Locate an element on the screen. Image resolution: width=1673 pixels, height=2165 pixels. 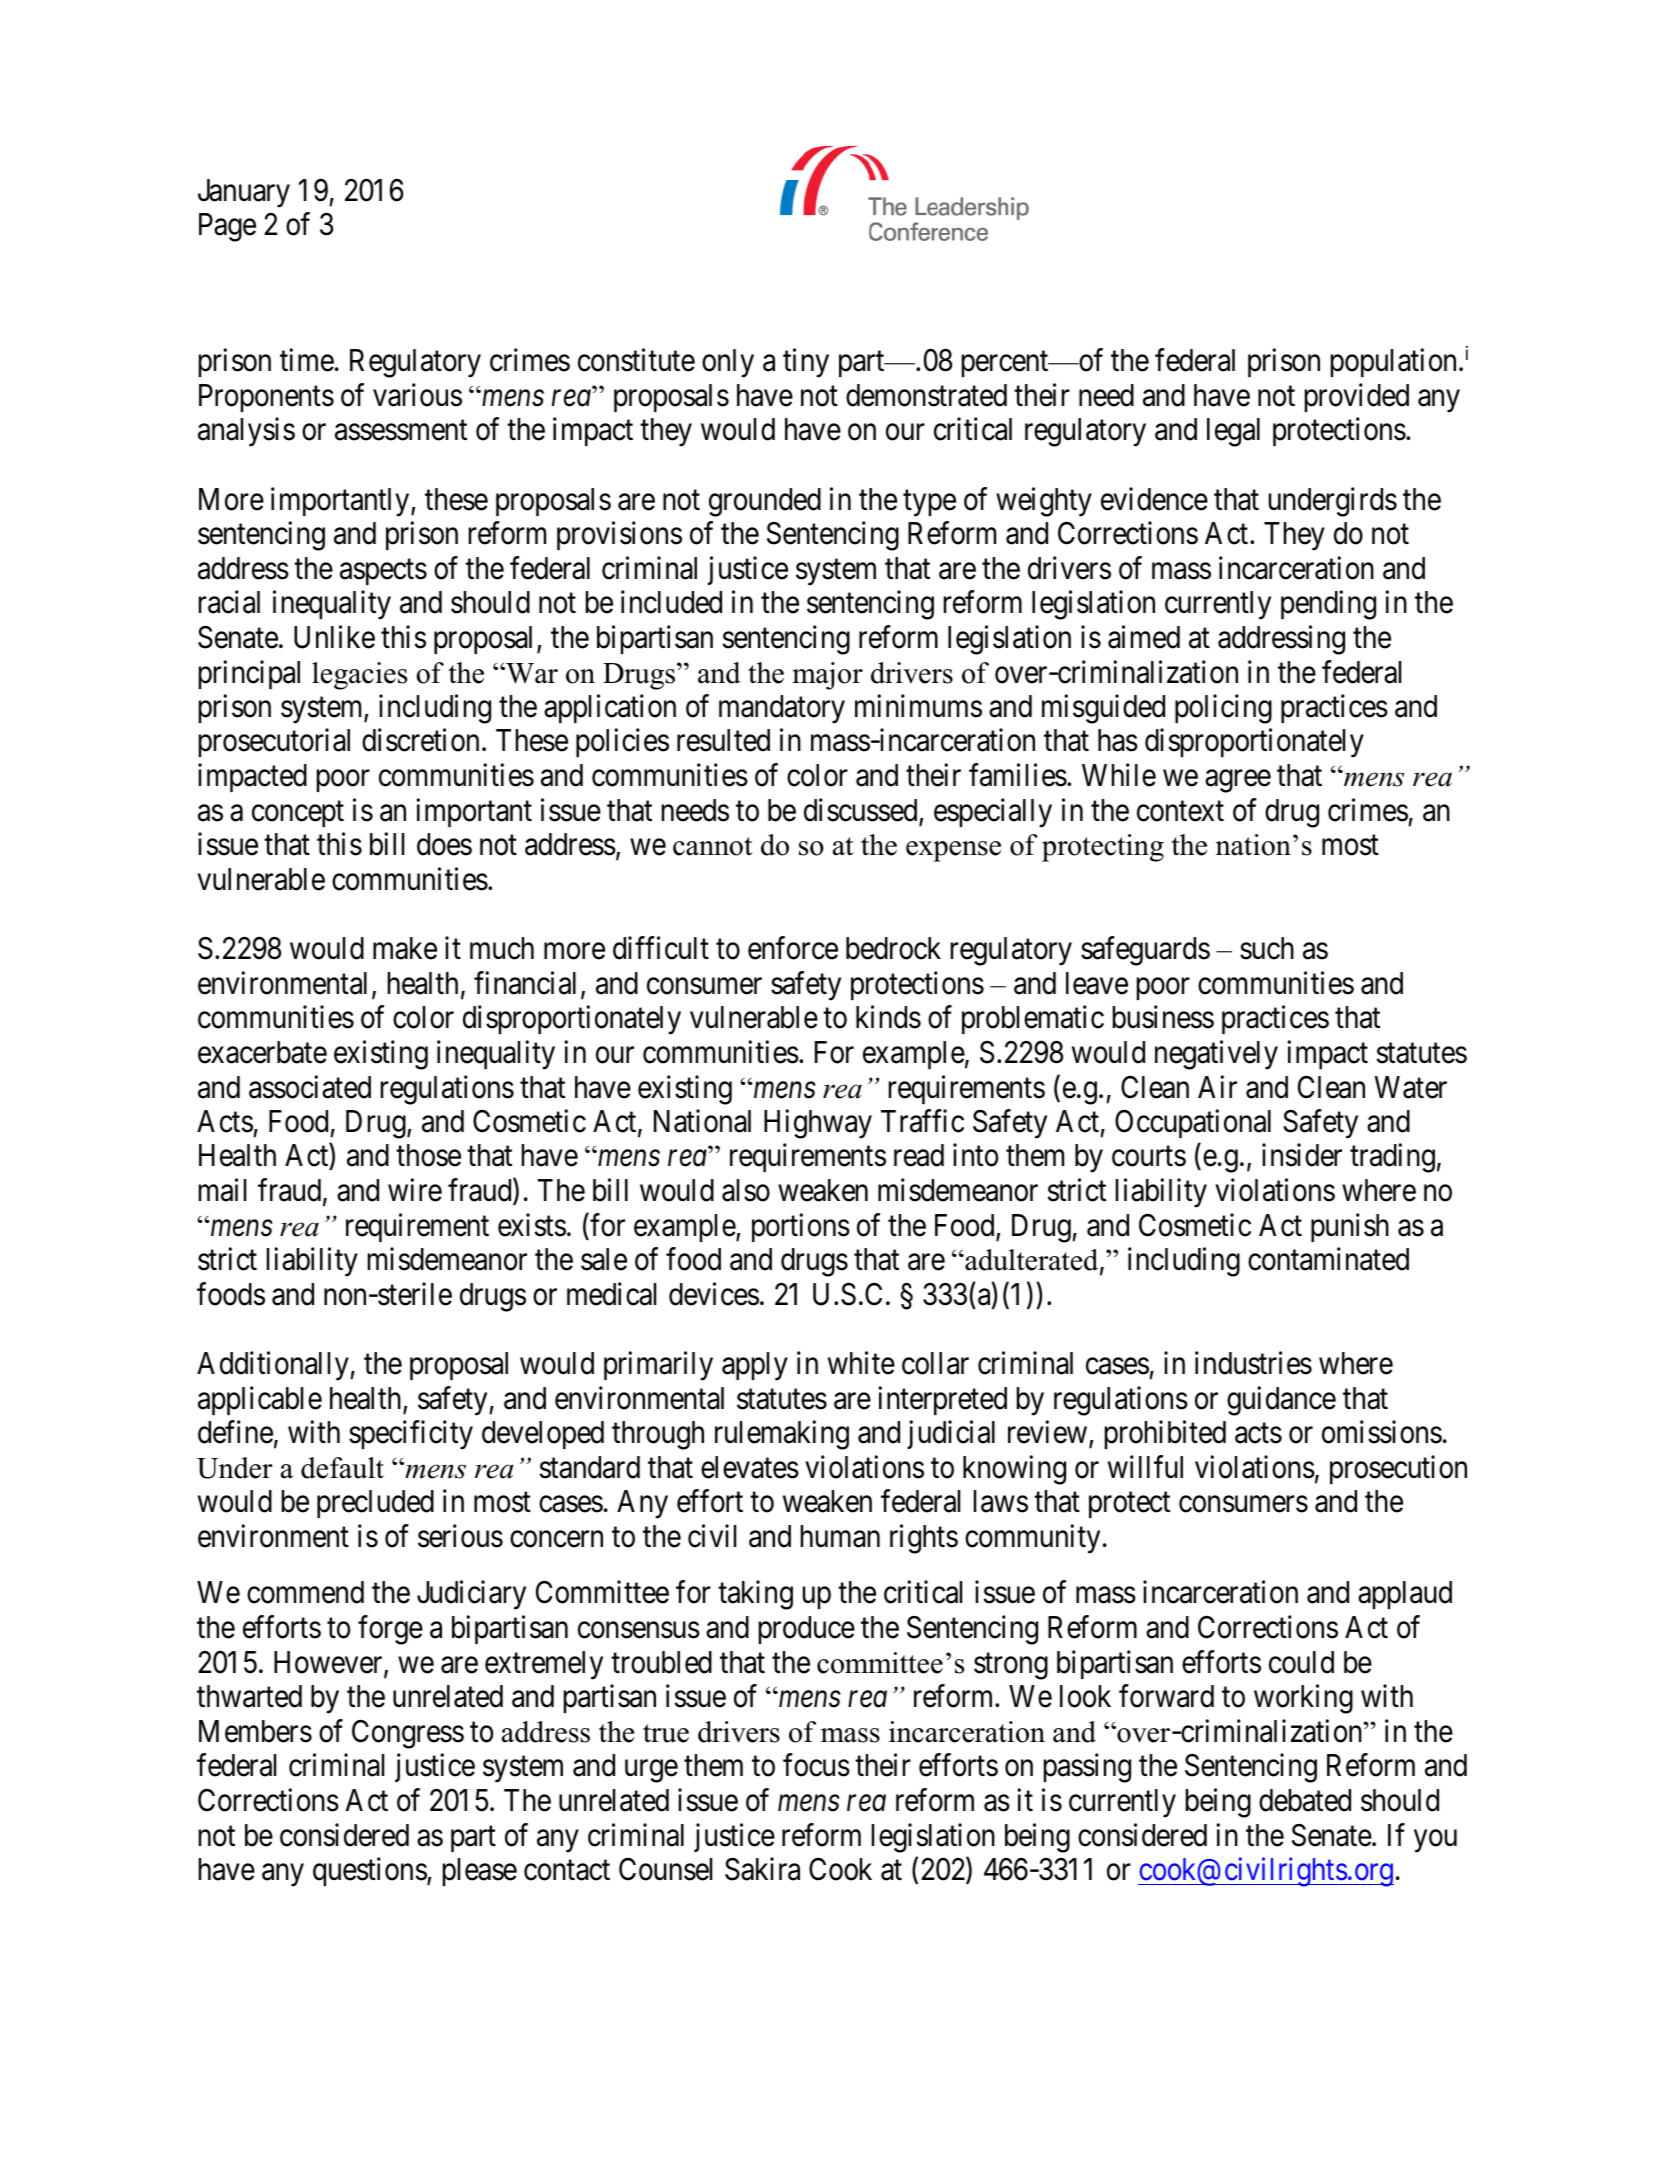
guidance is located at coordinates (1281, 1401).
